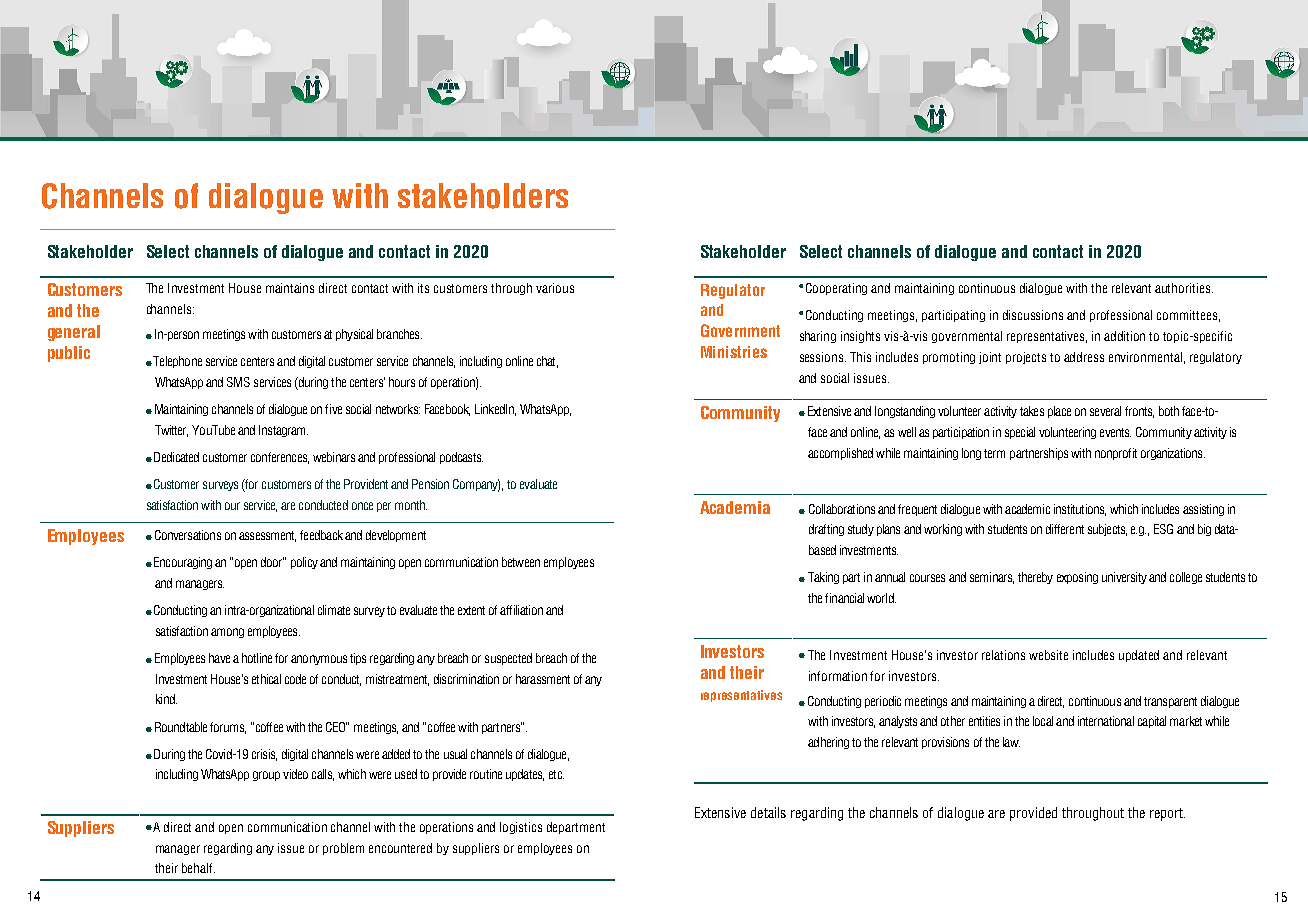 This screenshot has height=924, width=1308. Describe the element at coordinates (1048, 655) in the screenshot. I see `website` at that location.
